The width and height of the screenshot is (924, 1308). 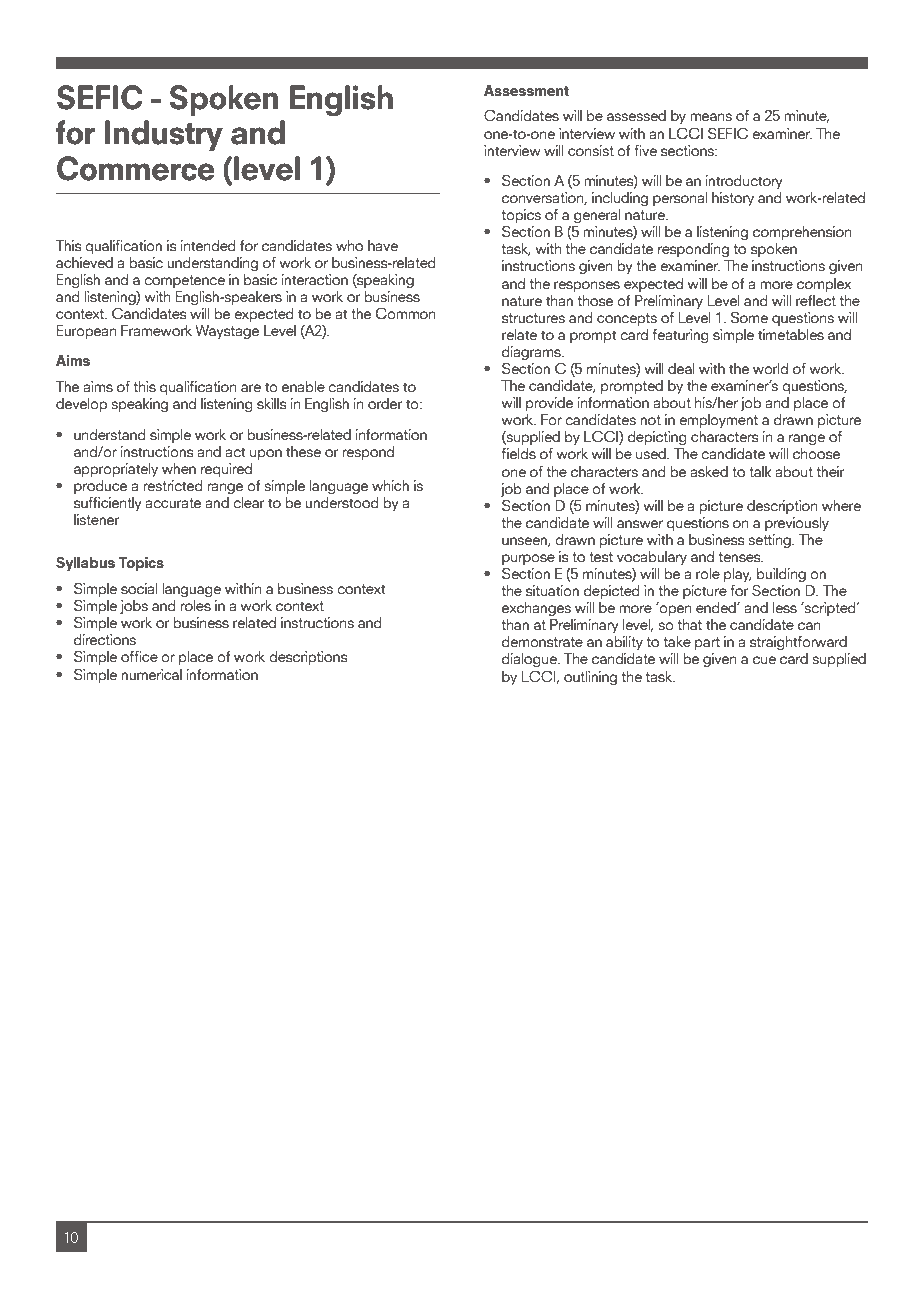 What do you see at coordinates (385, 403) in the screenshot?
I see `order` at bounding box center [385, 403].
